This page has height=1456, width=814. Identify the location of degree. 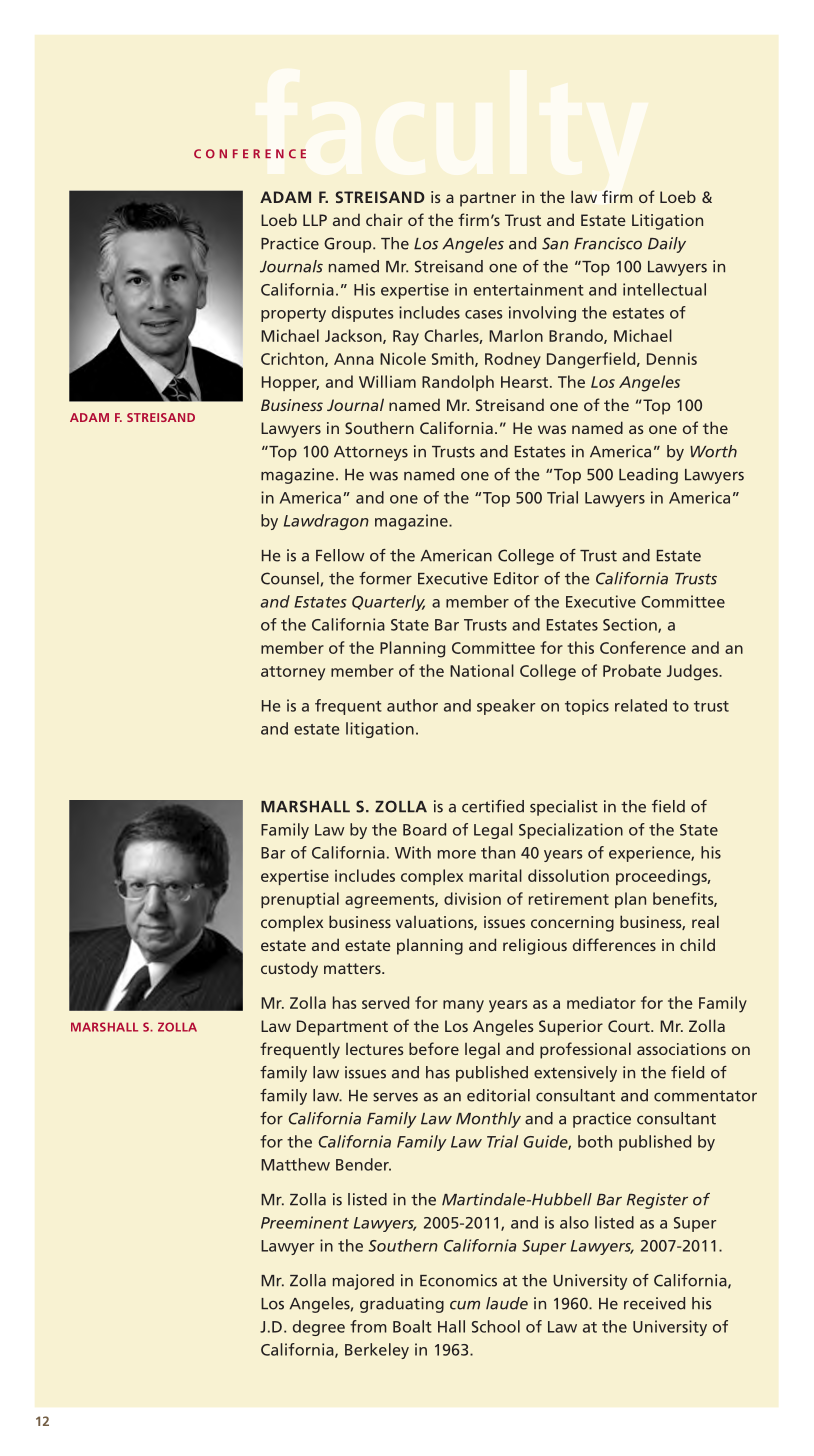
(319, 1328).
